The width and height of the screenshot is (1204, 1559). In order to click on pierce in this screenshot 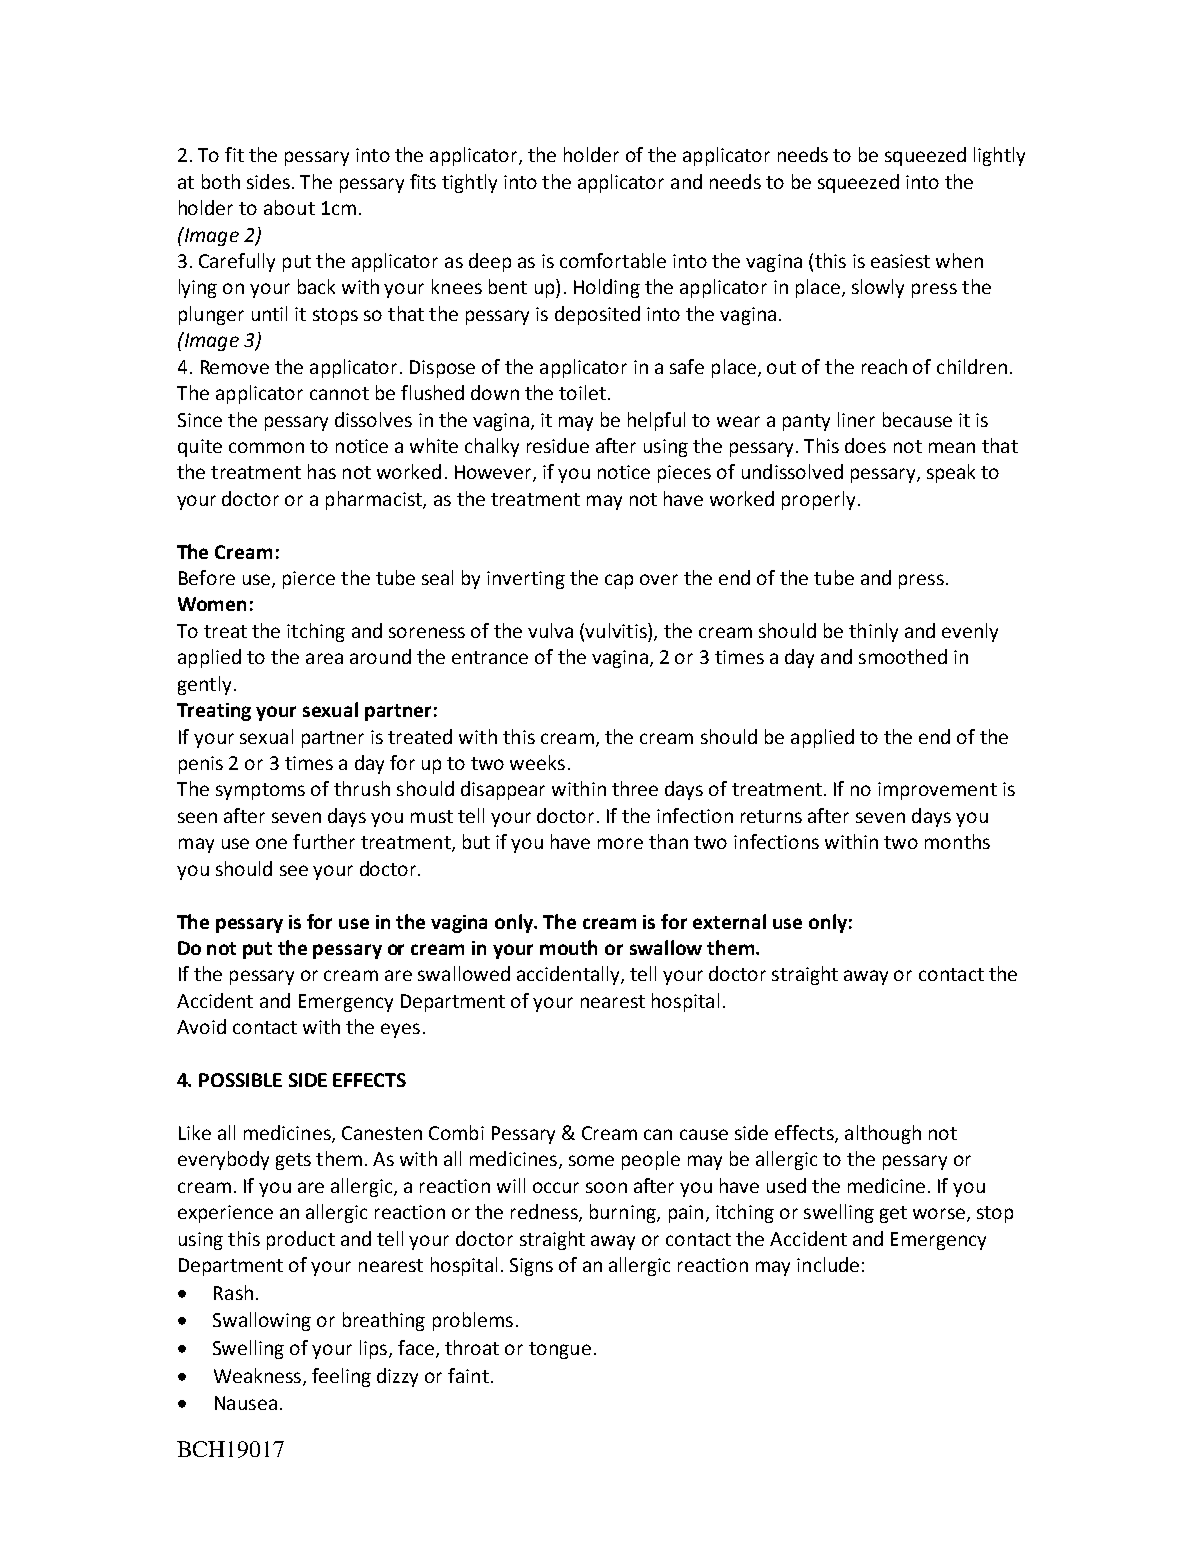, I will do `click(309, 580)`.
